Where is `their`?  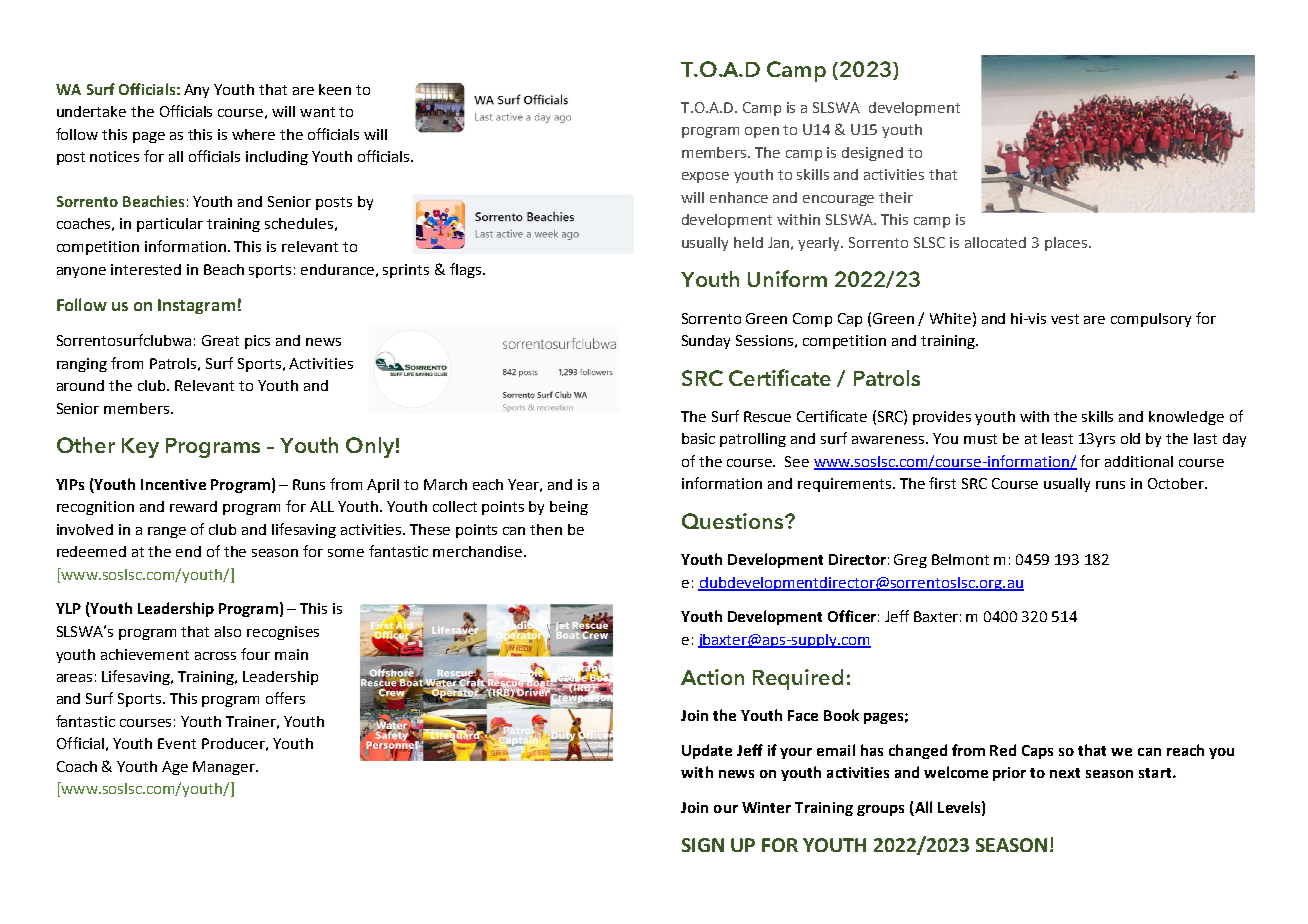
their is located at coordinates (896, 197).
